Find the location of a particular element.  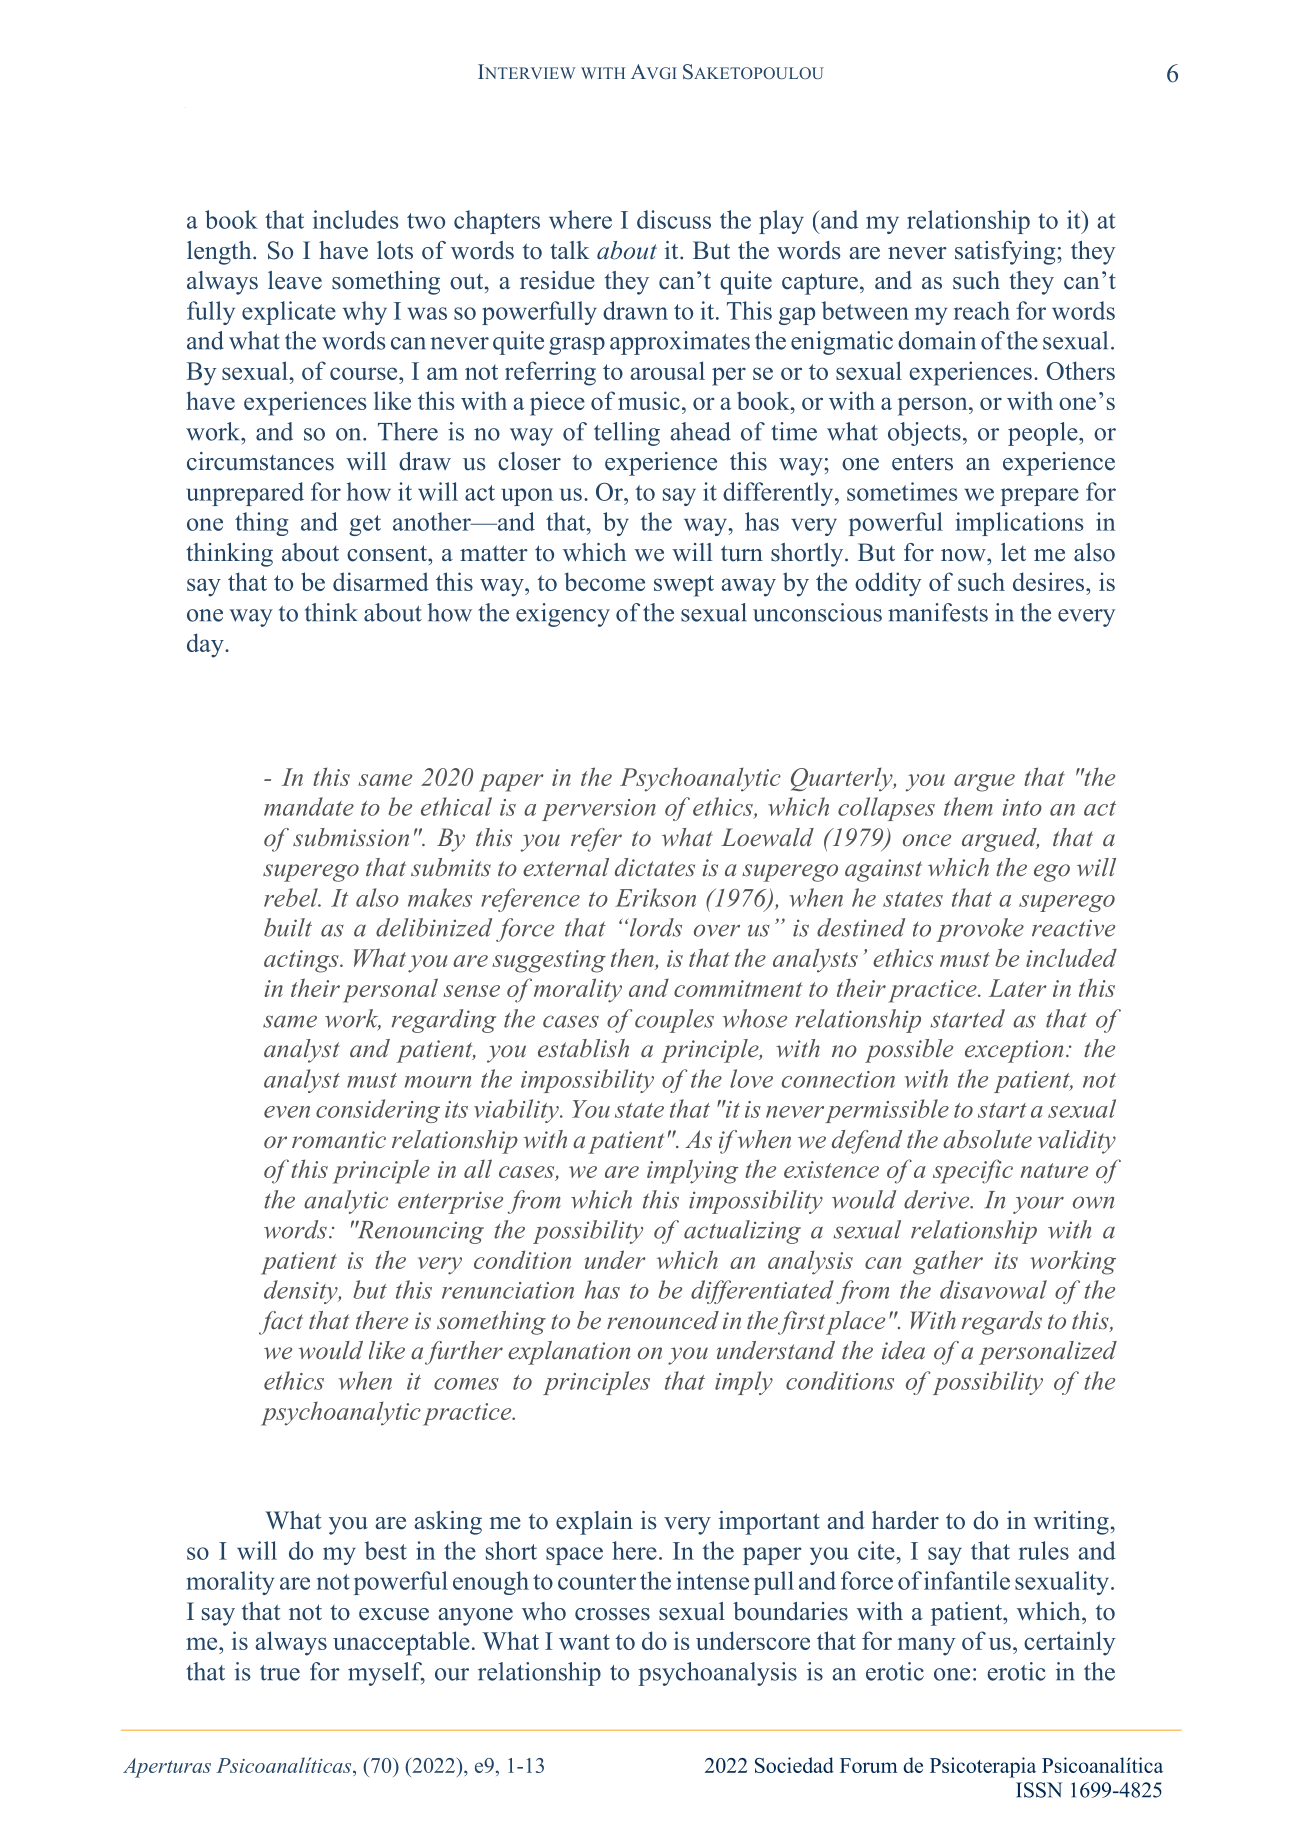

true is located at coordinates (280, 1673).
